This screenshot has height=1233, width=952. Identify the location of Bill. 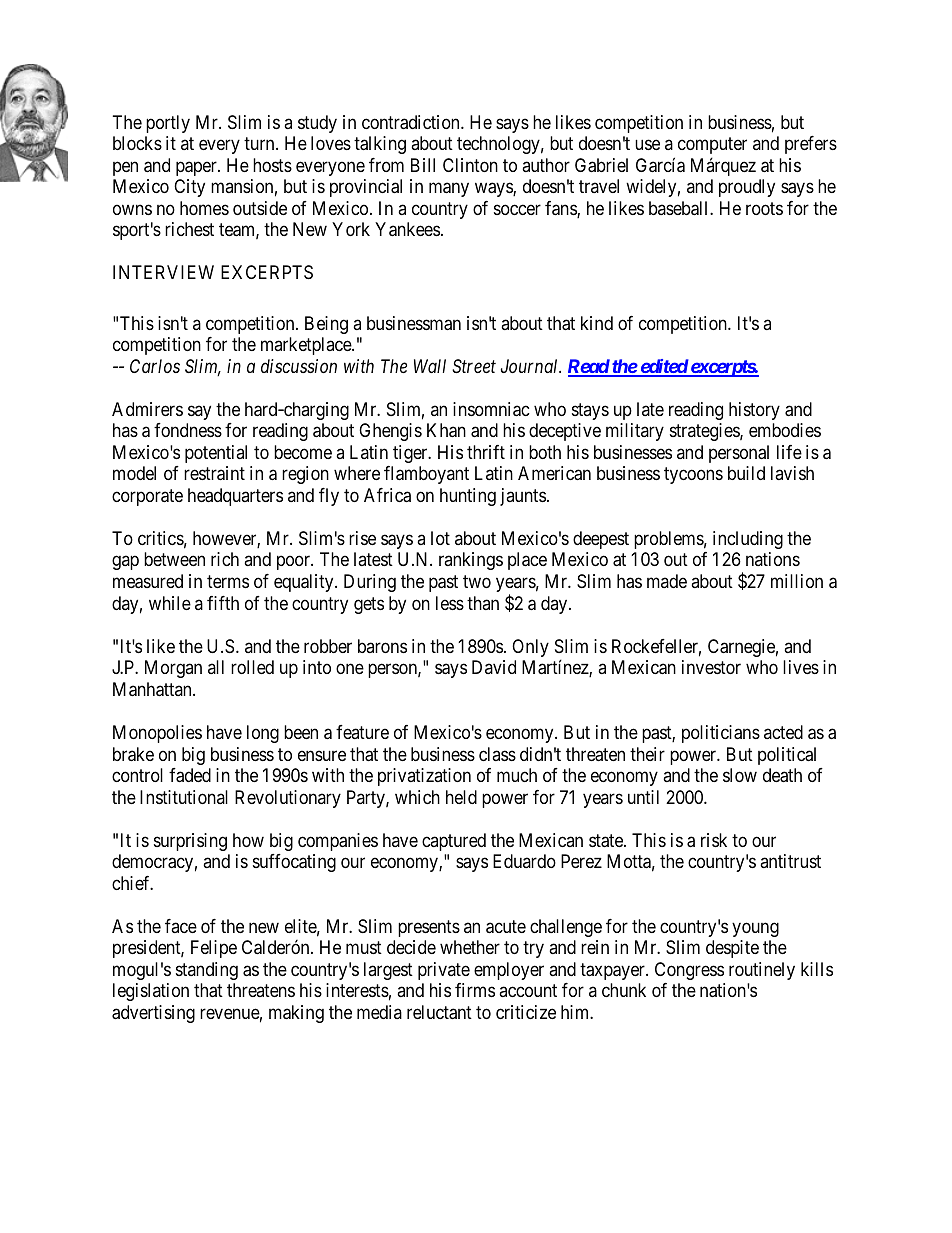
(423, 165).
